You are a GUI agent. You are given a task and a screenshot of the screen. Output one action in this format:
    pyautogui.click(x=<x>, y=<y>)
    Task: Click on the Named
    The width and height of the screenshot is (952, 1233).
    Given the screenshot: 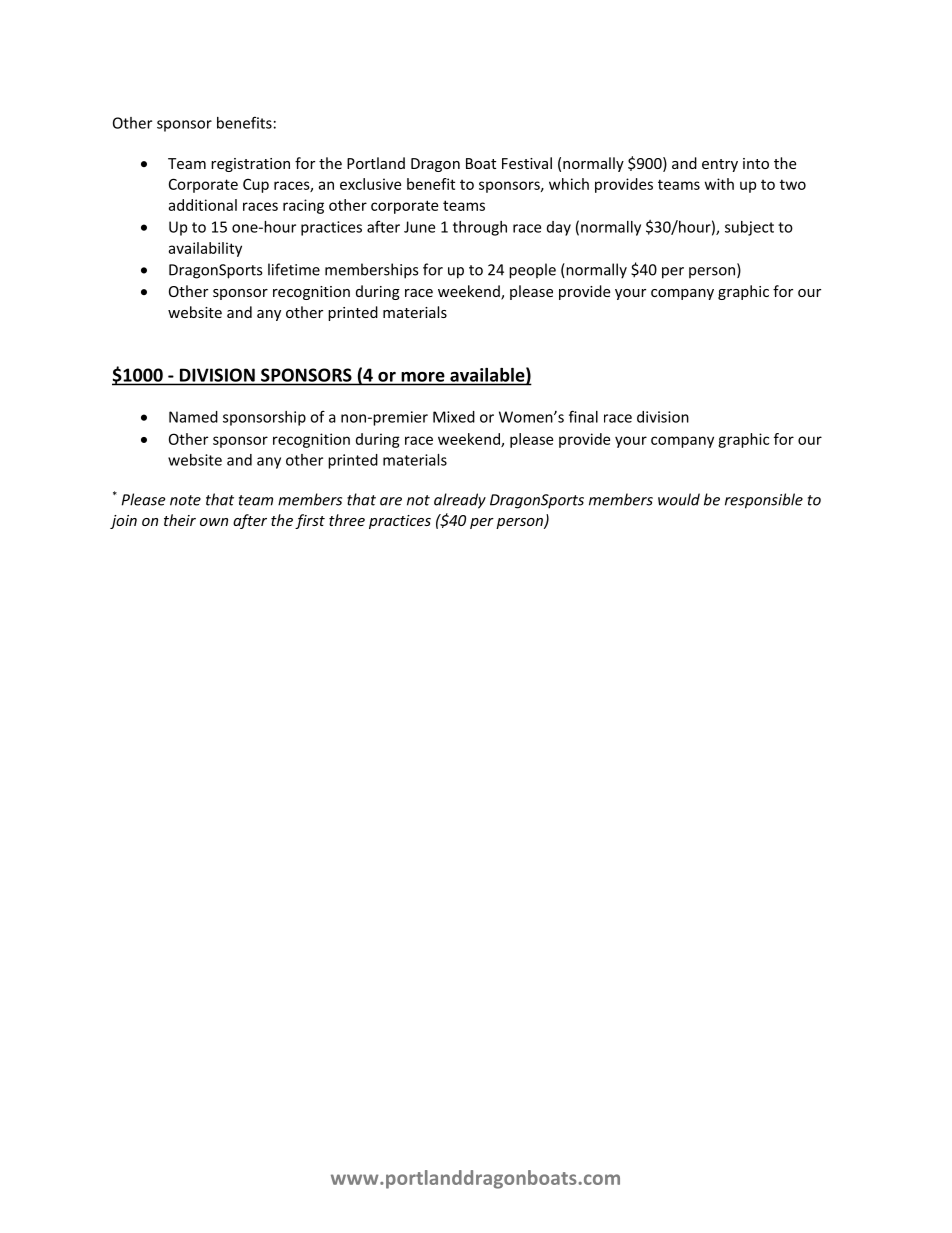 What is the action you would take?
    pyautogui.click(x=193, y=417)
